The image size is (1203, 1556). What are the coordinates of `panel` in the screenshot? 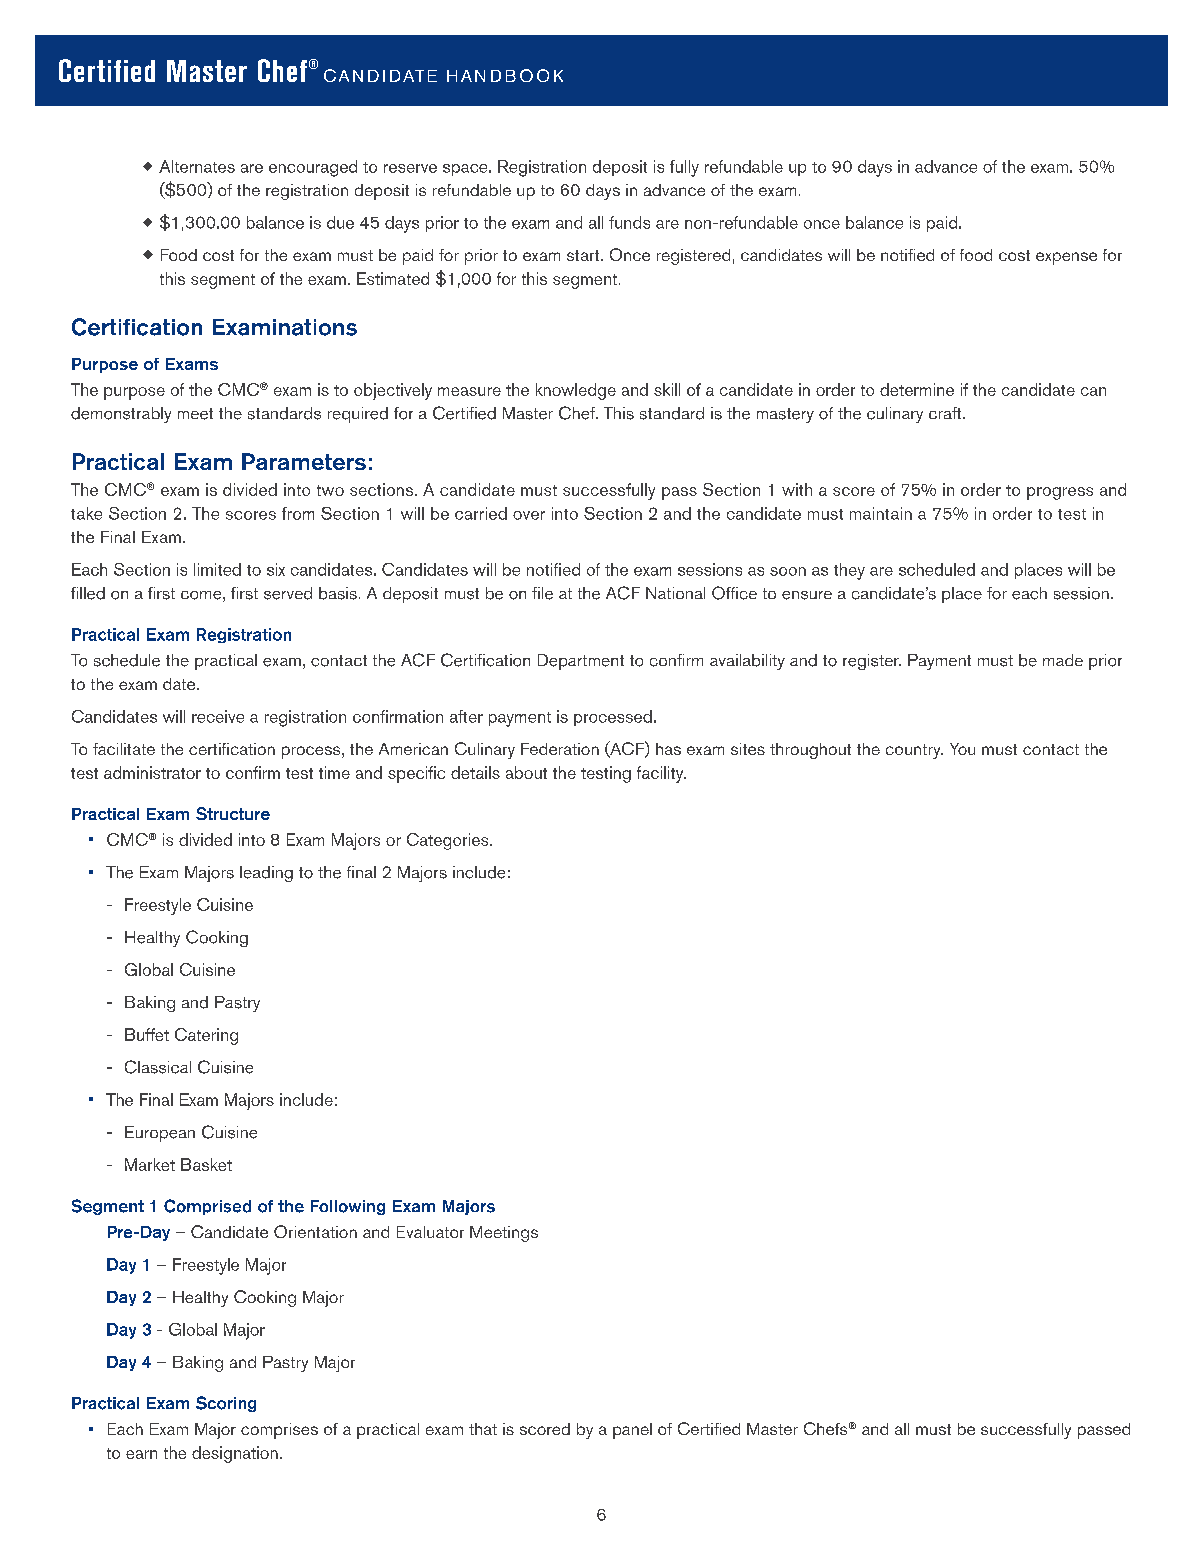 It's located at (632, 1431).
